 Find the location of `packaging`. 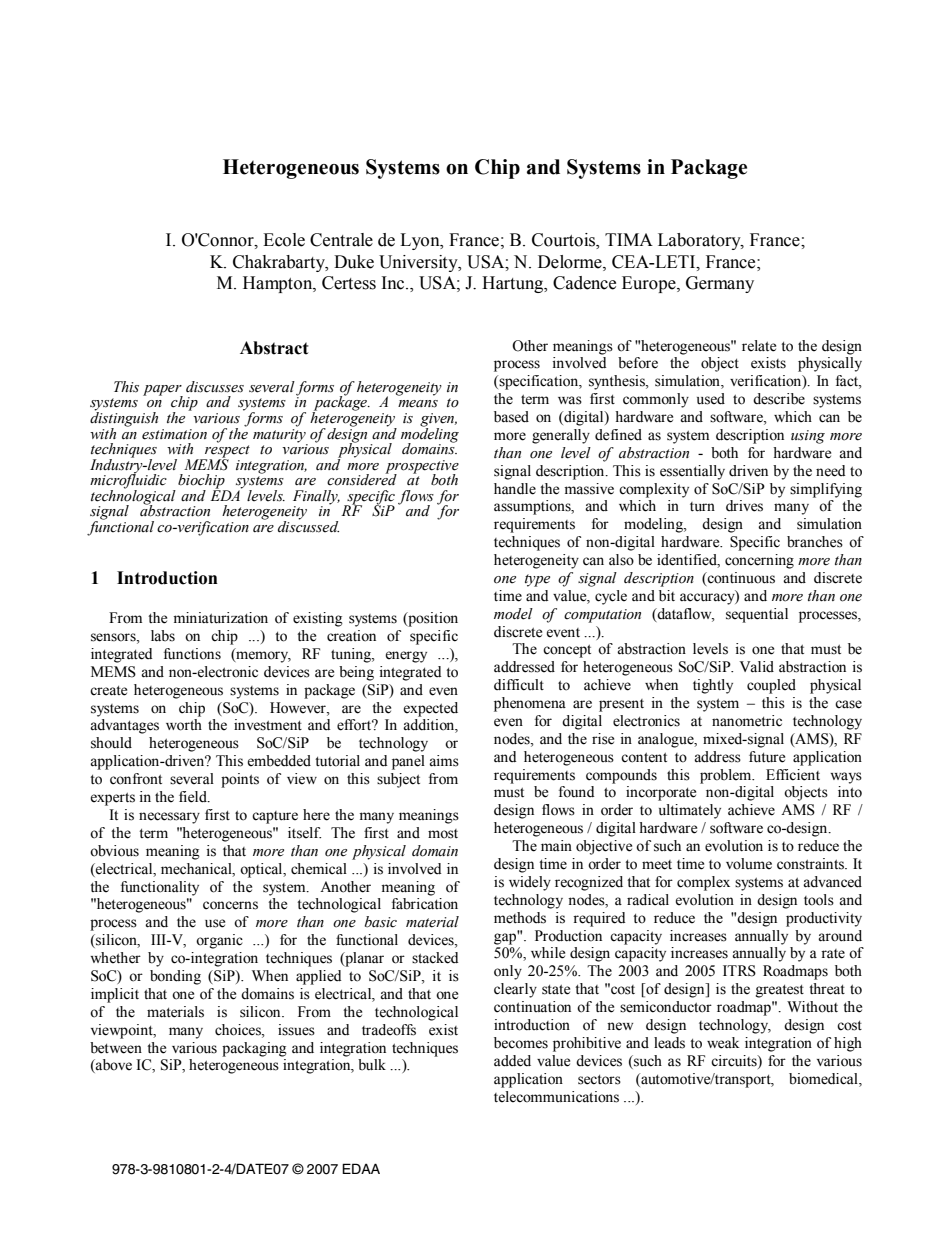

packaging is located at coordinates (254, 1049).
